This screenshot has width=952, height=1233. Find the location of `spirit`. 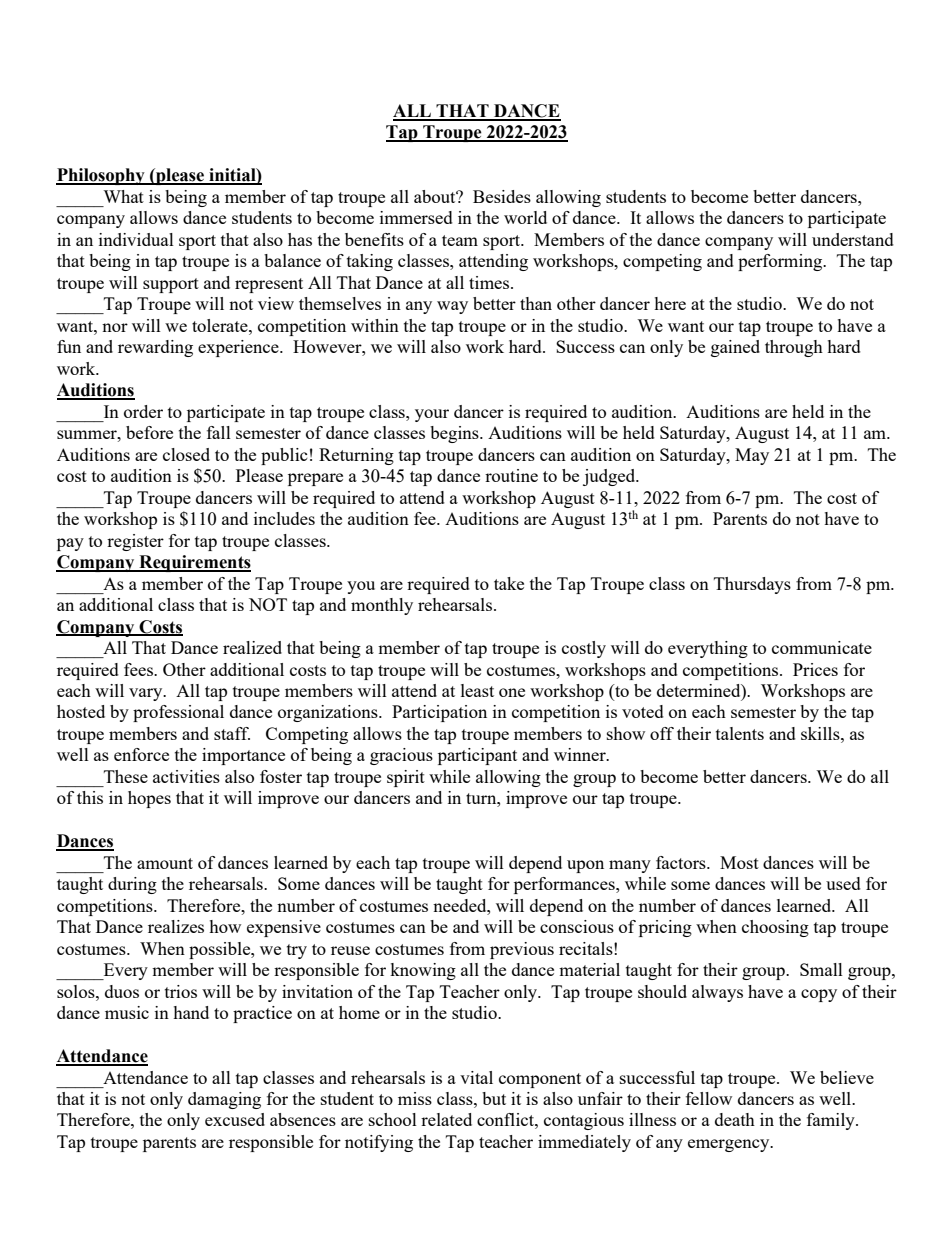

spirit is located at coordinates (406, 778).
